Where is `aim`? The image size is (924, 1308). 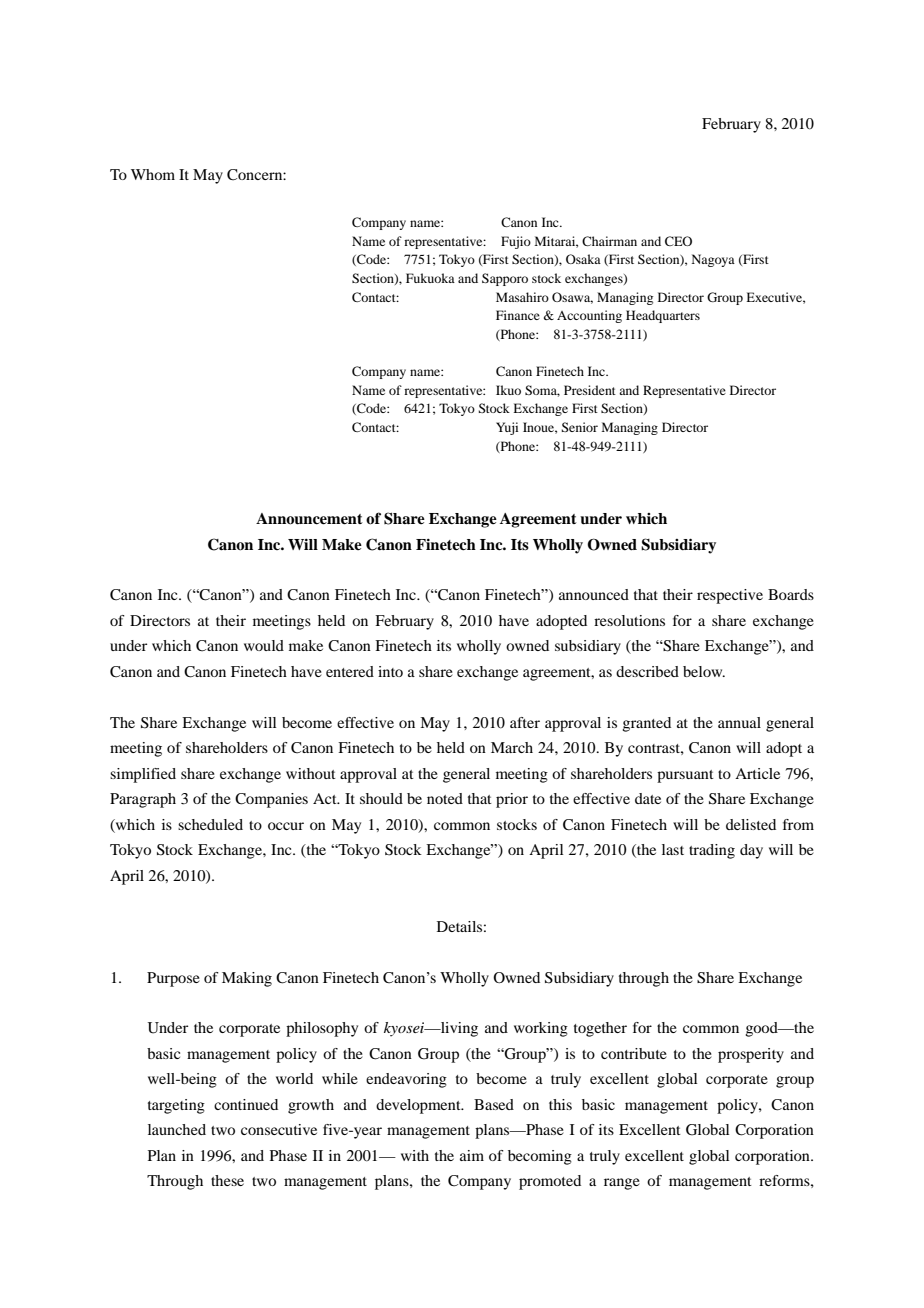 aim is located at coordinates (472, 1155).
